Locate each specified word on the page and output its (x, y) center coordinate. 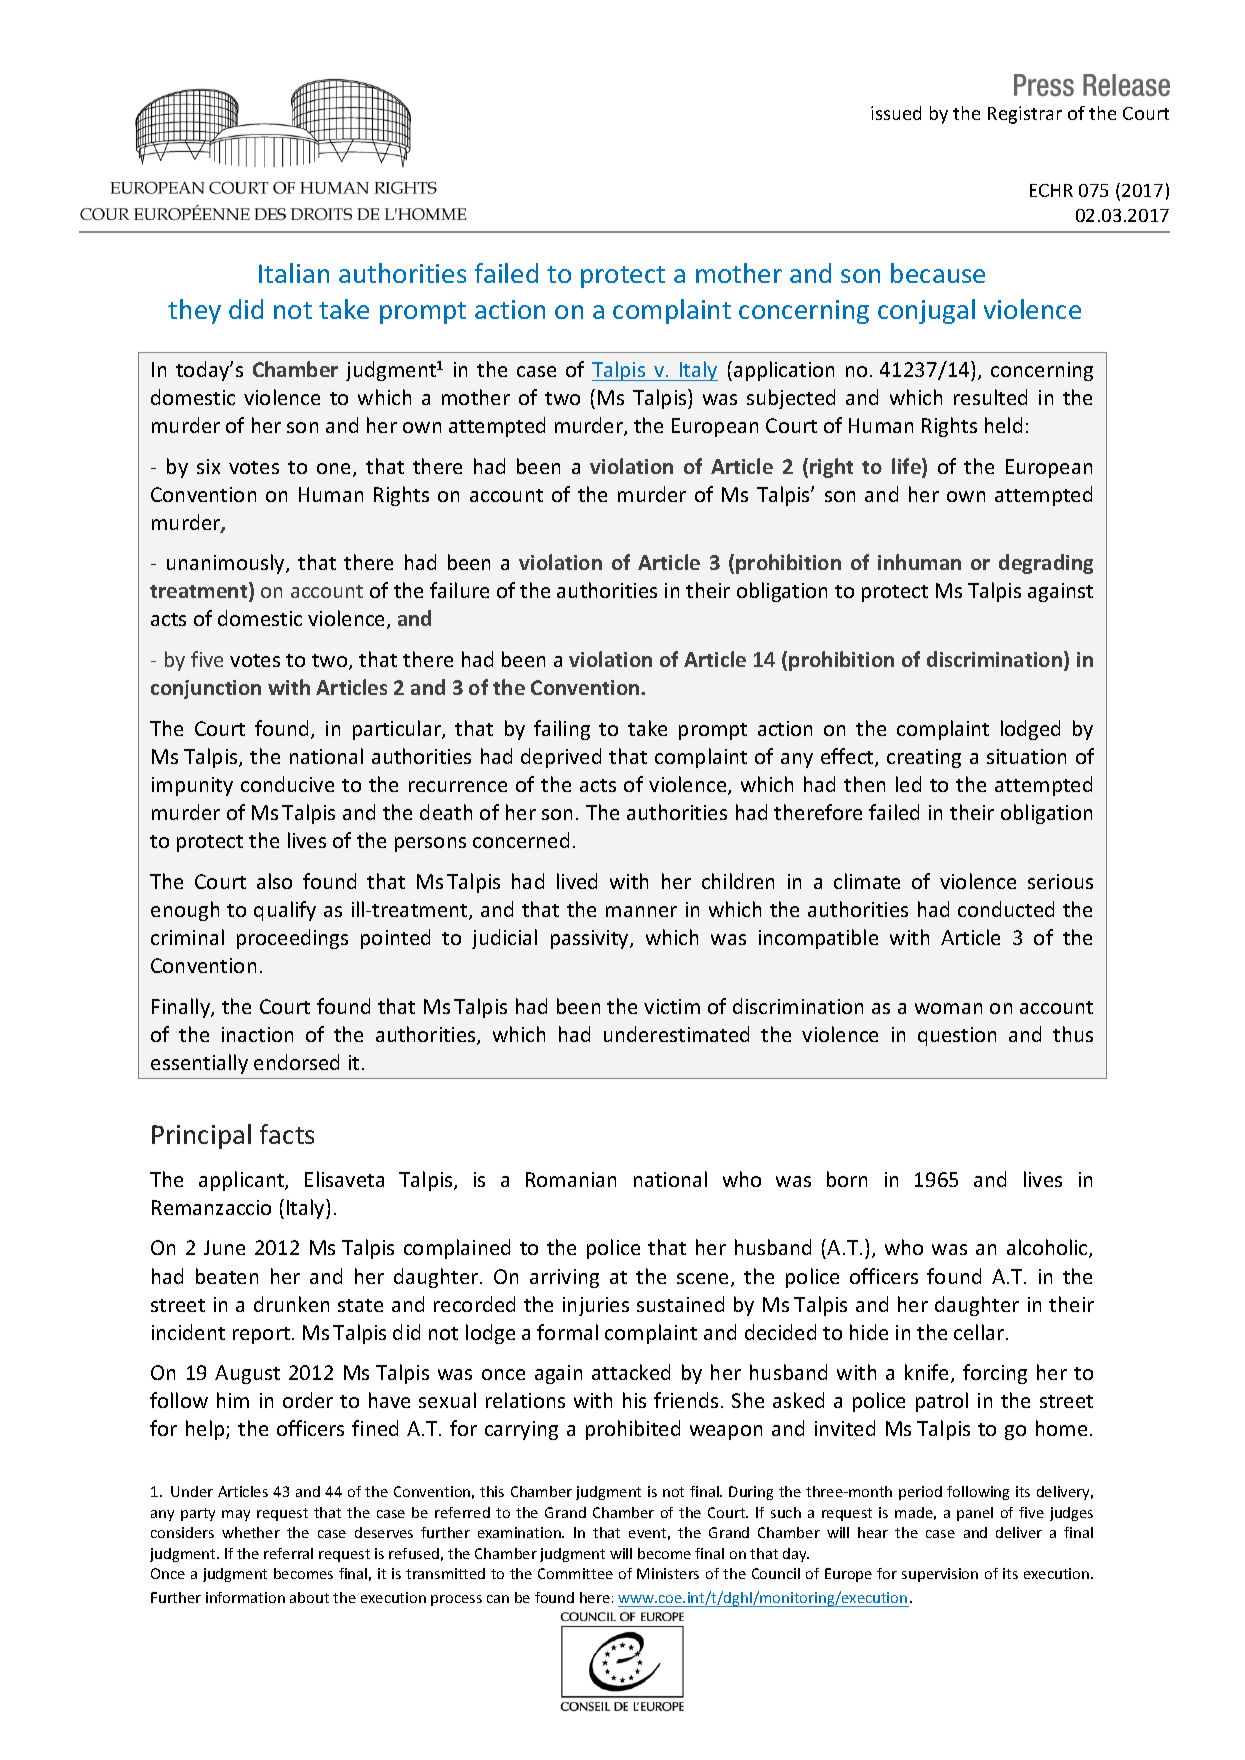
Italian (294, 273)
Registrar (1025, 115)
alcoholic (1048, 1248)
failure (459, 590)
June (224, 1247)
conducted (1006, 909)
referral (288, 1553)
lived (577, 881)
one (335, 470)
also (274, 881)
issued (896, 113)
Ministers (668, 1573)
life (907, 467)
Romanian (571, 1179)
